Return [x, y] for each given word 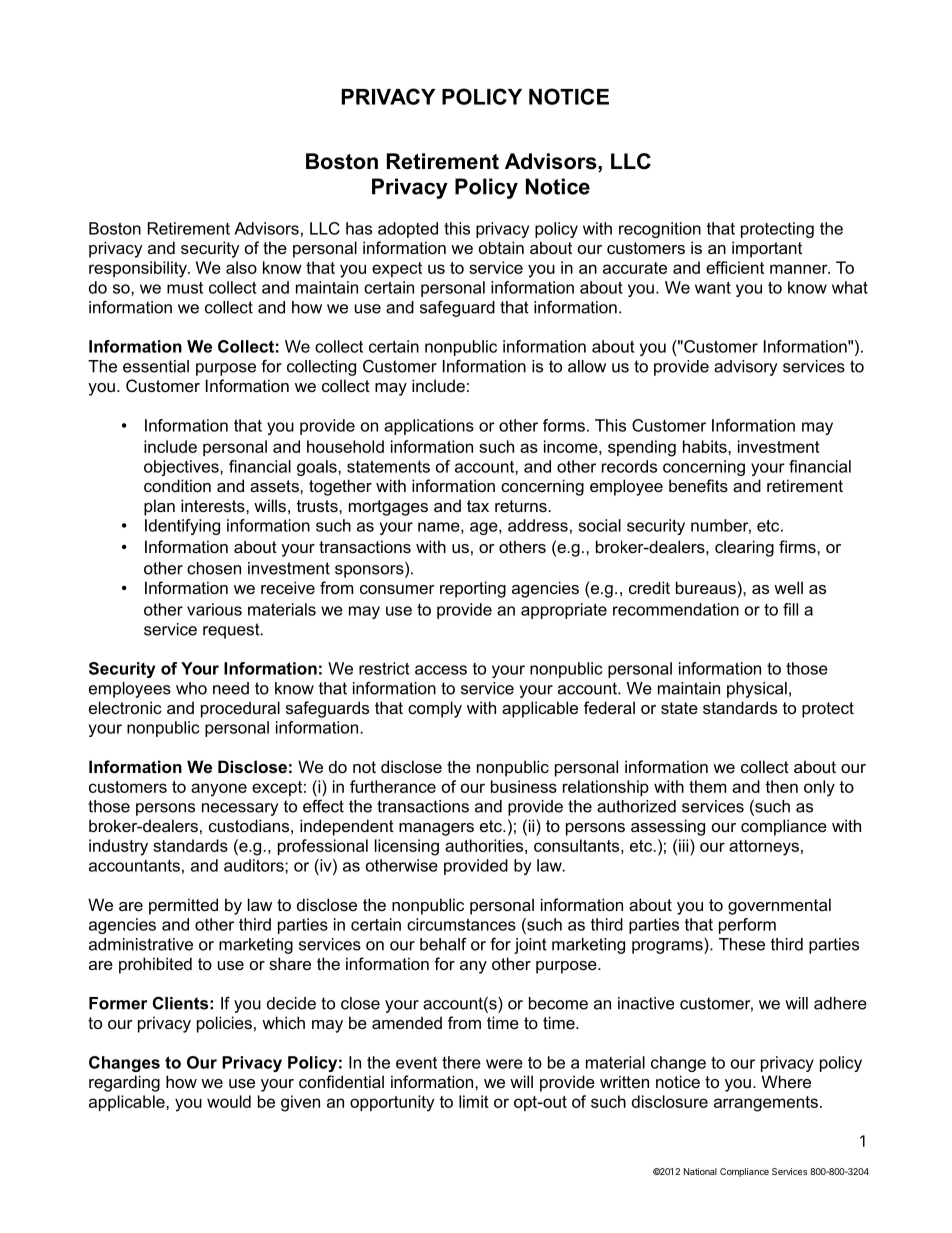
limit [474, 1101]
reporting [473, 589]
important [767, 249]
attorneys [764, 848]
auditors [255, 865]
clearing [744, 548]
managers [436, 829]
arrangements [766, 1104]
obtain [501, 247]
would [229, 1101]
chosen [214, 568]
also [241, 267]
